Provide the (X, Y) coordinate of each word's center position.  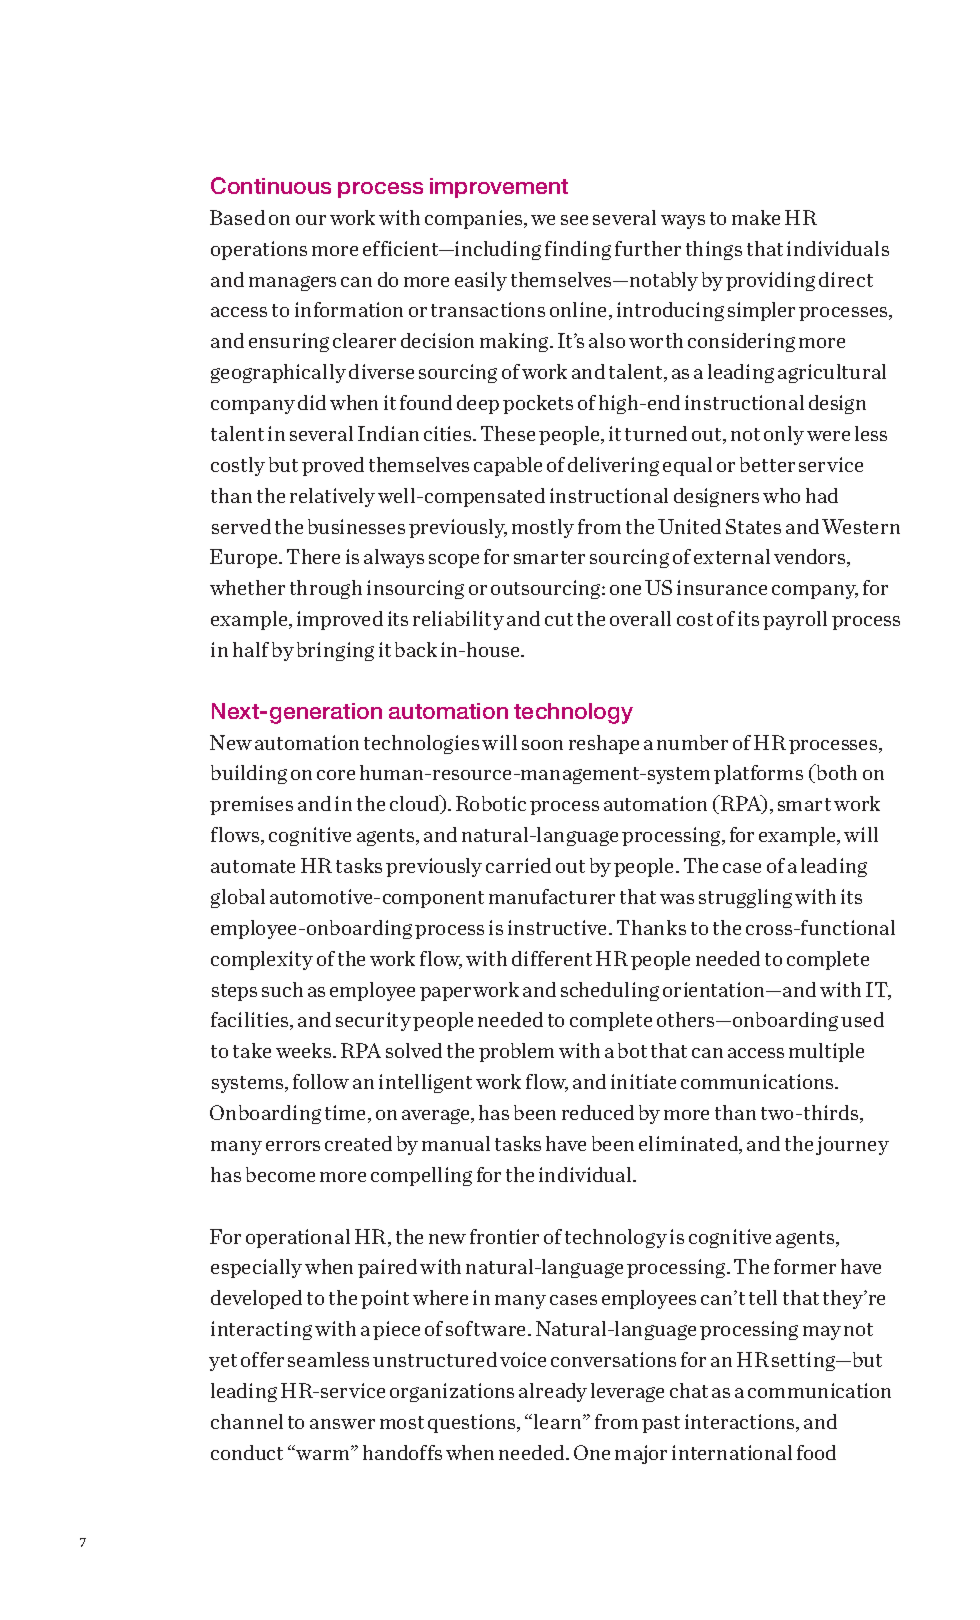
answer (342, 1424)
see (574, 220)
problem (516, 1052)
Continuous (271, 185)
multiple (826, 1052)
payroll (795, 620)
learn (559, 1421)
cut (559, 619)
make (756, 217)
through (326, 589)
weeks (305, 1050)
